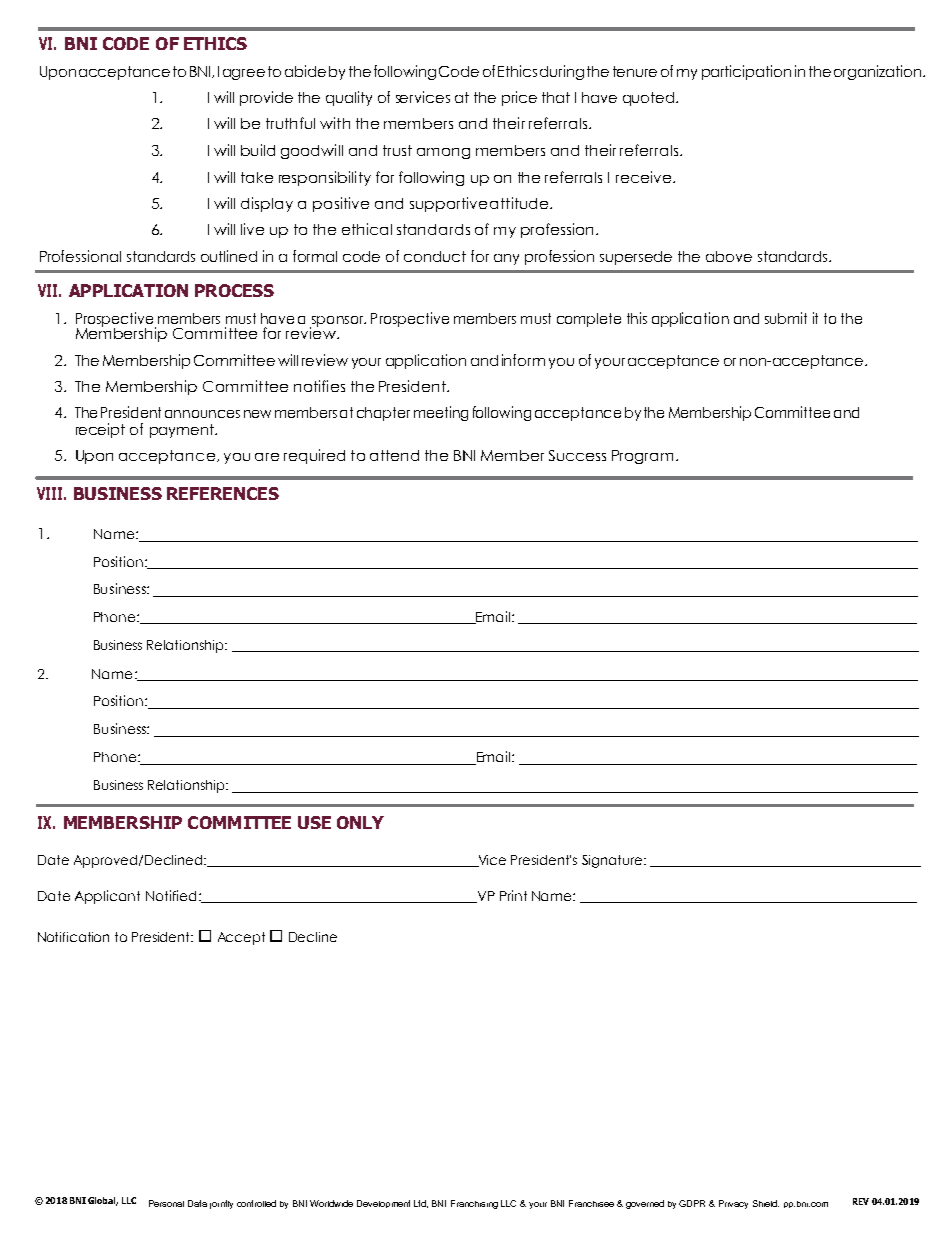  Describe the element at coordinates (577, 455) in the screenshot. I see `Success` at that location.
